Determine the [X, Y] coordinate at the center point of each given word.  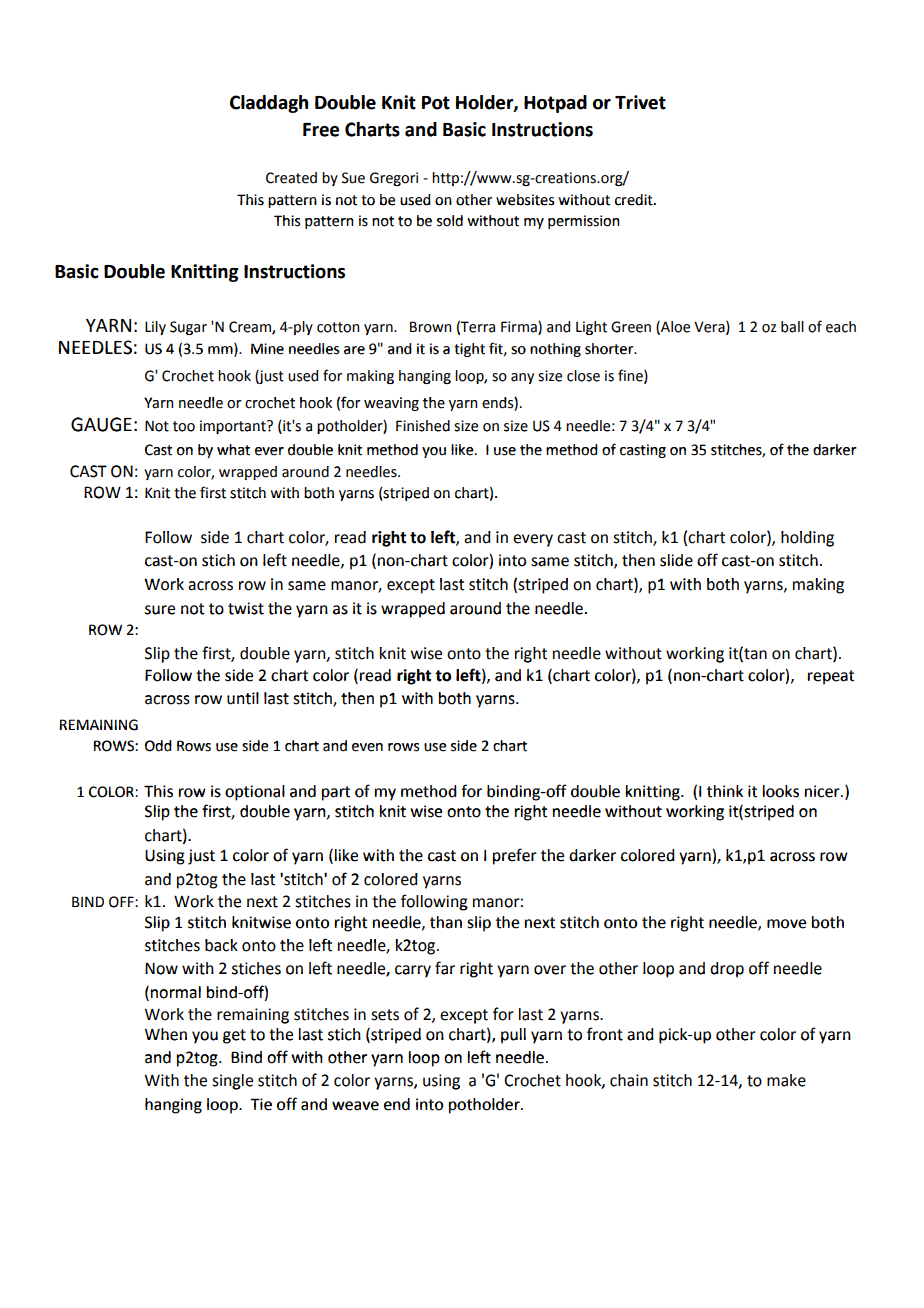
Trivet [640, 102]
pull [513, 1036]
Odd [158, 746]
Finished [423, 426]
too [184, 426]
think [725, 791]
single [232, 1082]
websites [525, 200]
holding [807, 539]
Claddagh [269, 104]
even [367, 747]
